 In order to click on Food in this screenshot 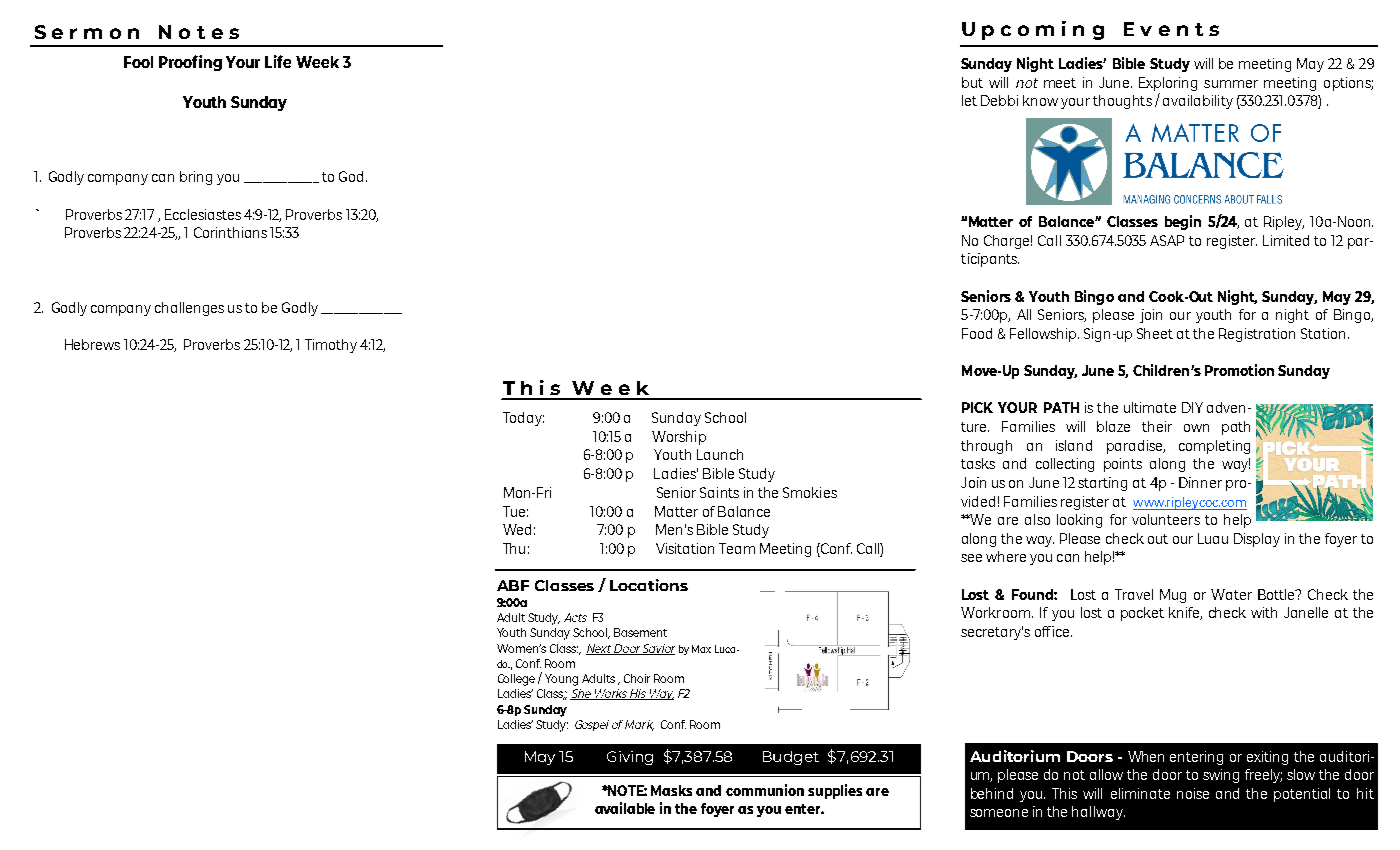, I will do `click(977, 333)`.
